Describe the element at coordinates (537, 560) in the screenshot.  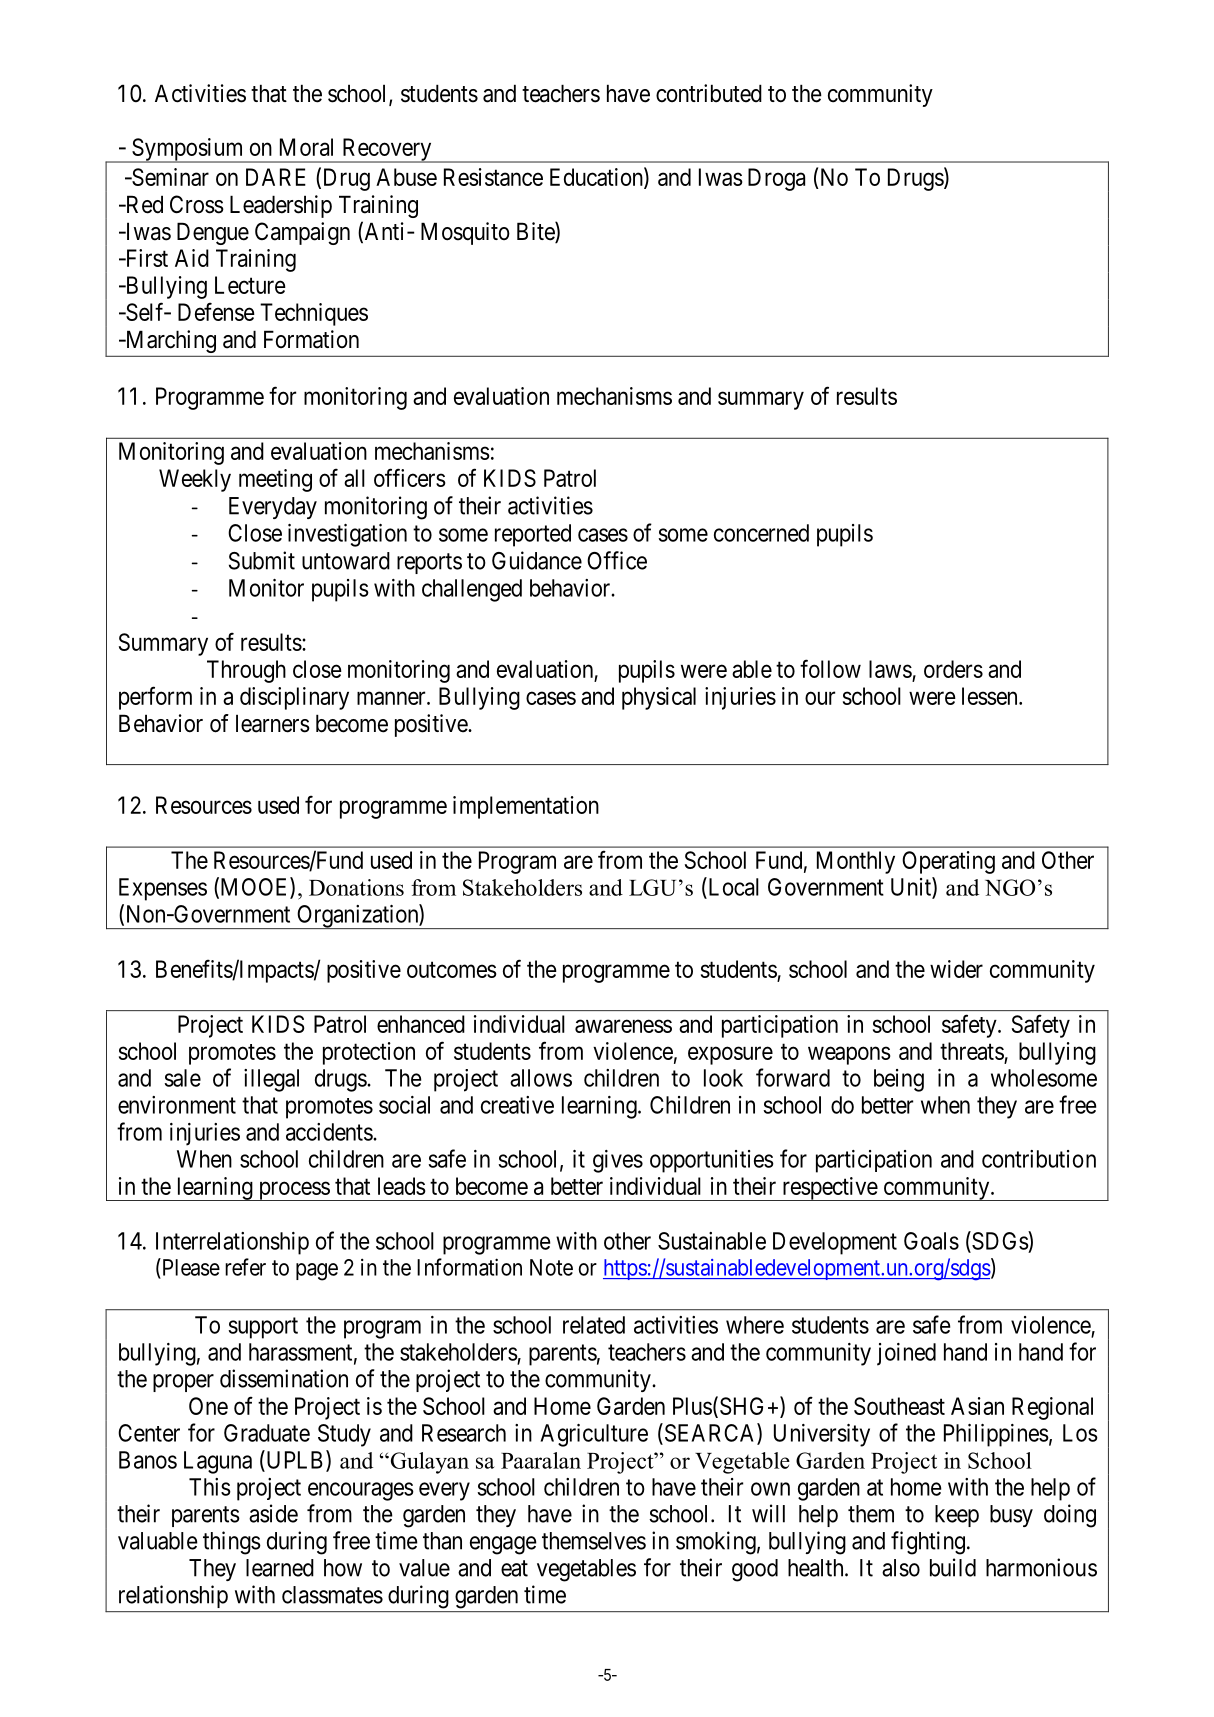
I see `Guidance` at that location.
